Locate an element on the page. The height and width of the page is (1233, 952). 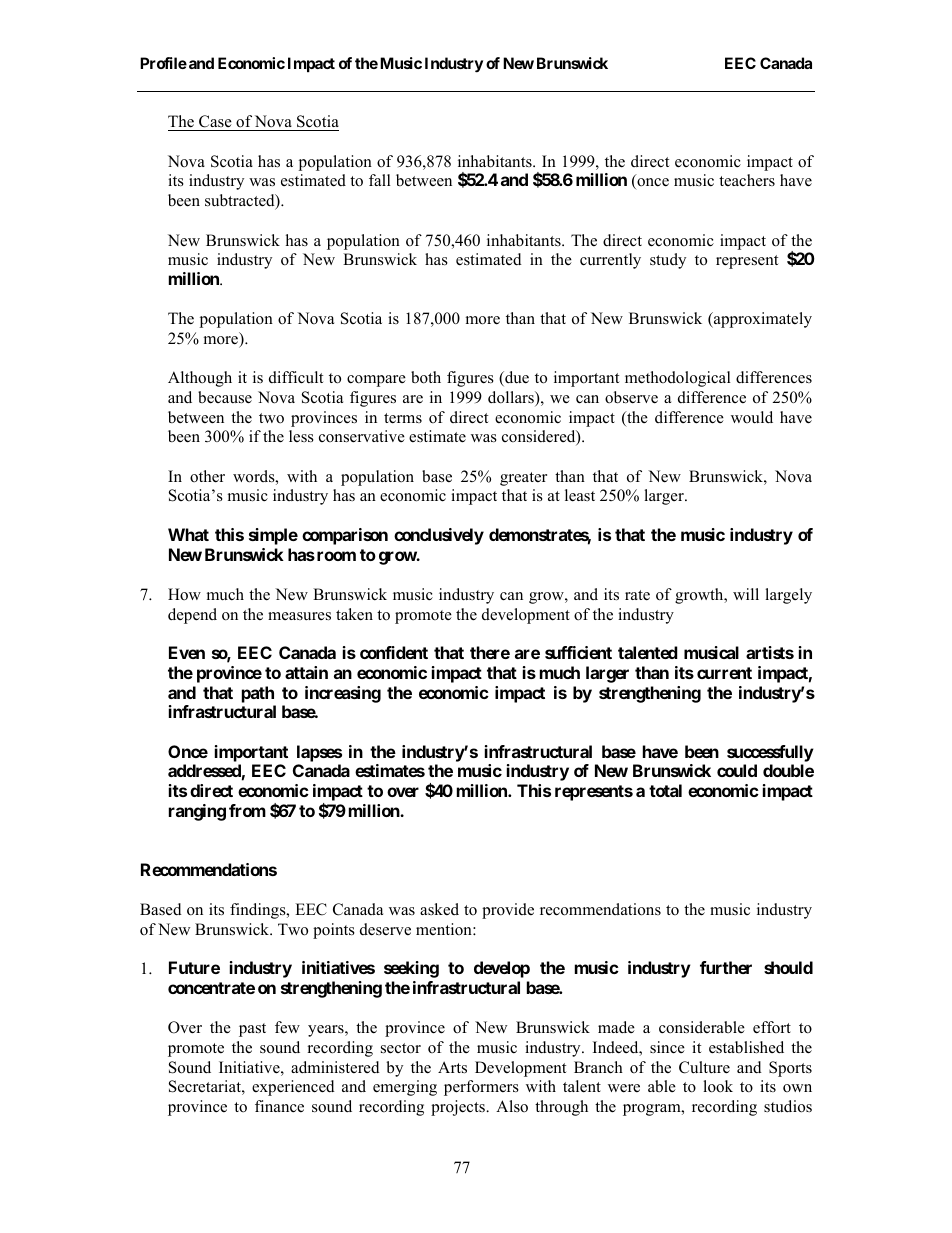
teachers is located at coordinates (747, 180).
